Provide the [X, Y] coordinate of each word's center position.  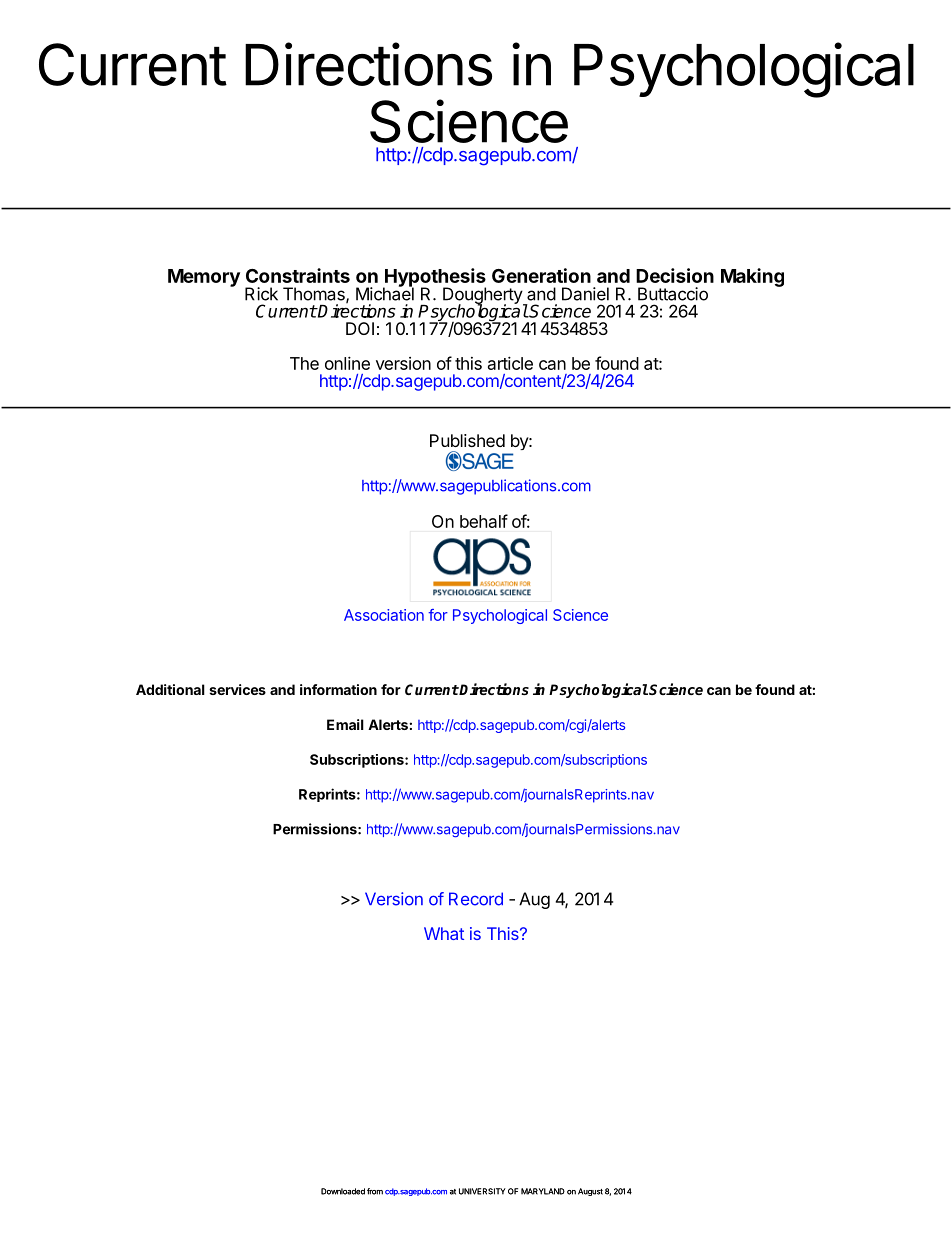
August [590, 1192]
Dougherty [483, 296]
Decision [675, 275]
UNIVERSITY [482, 1191]
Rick [261, 294]
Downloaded [343, 1191]
